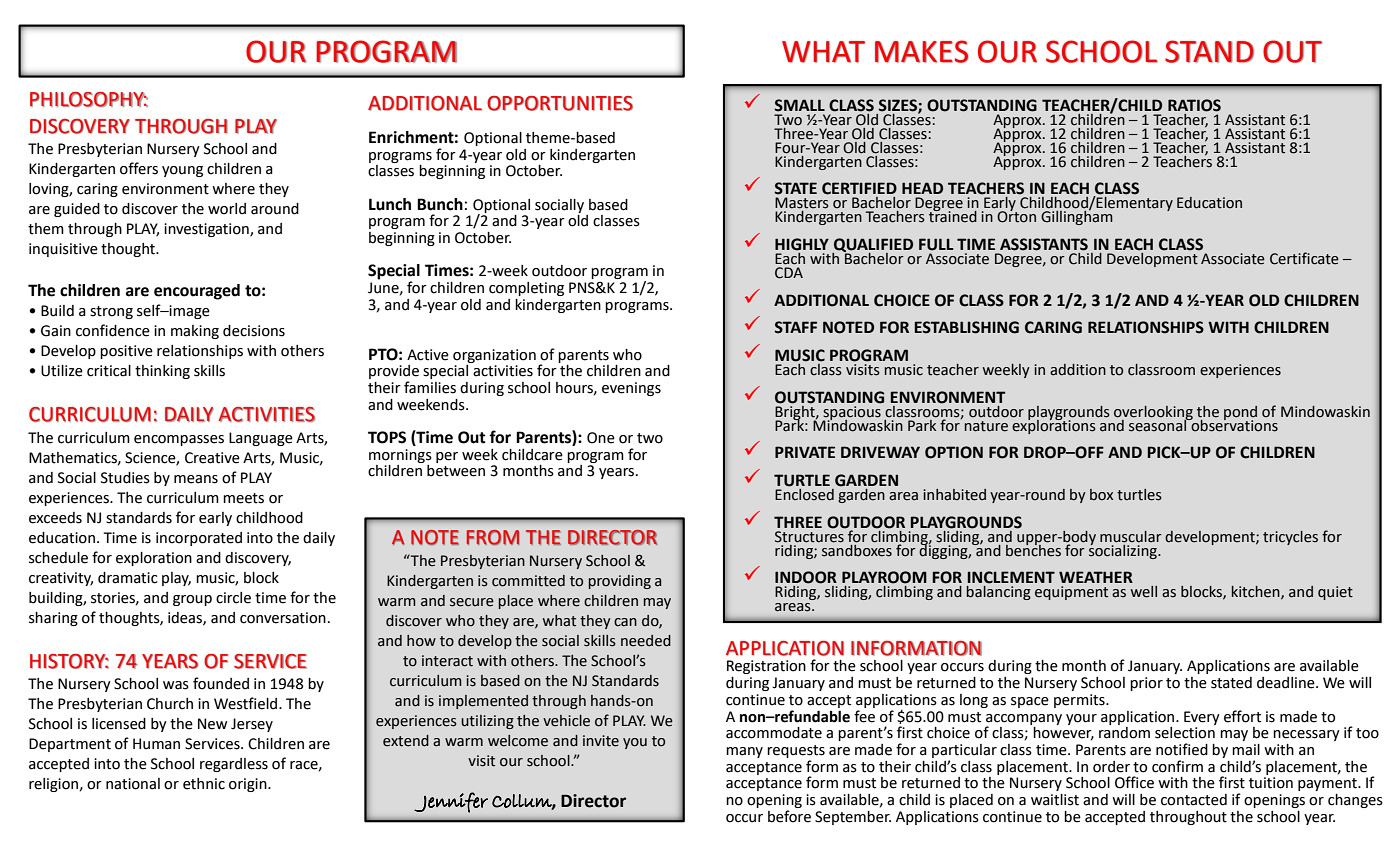 The image size is (1400, 850). Describe the element at coordinates (199, 539) in the screenshot. I see `incorporated` at that location.
